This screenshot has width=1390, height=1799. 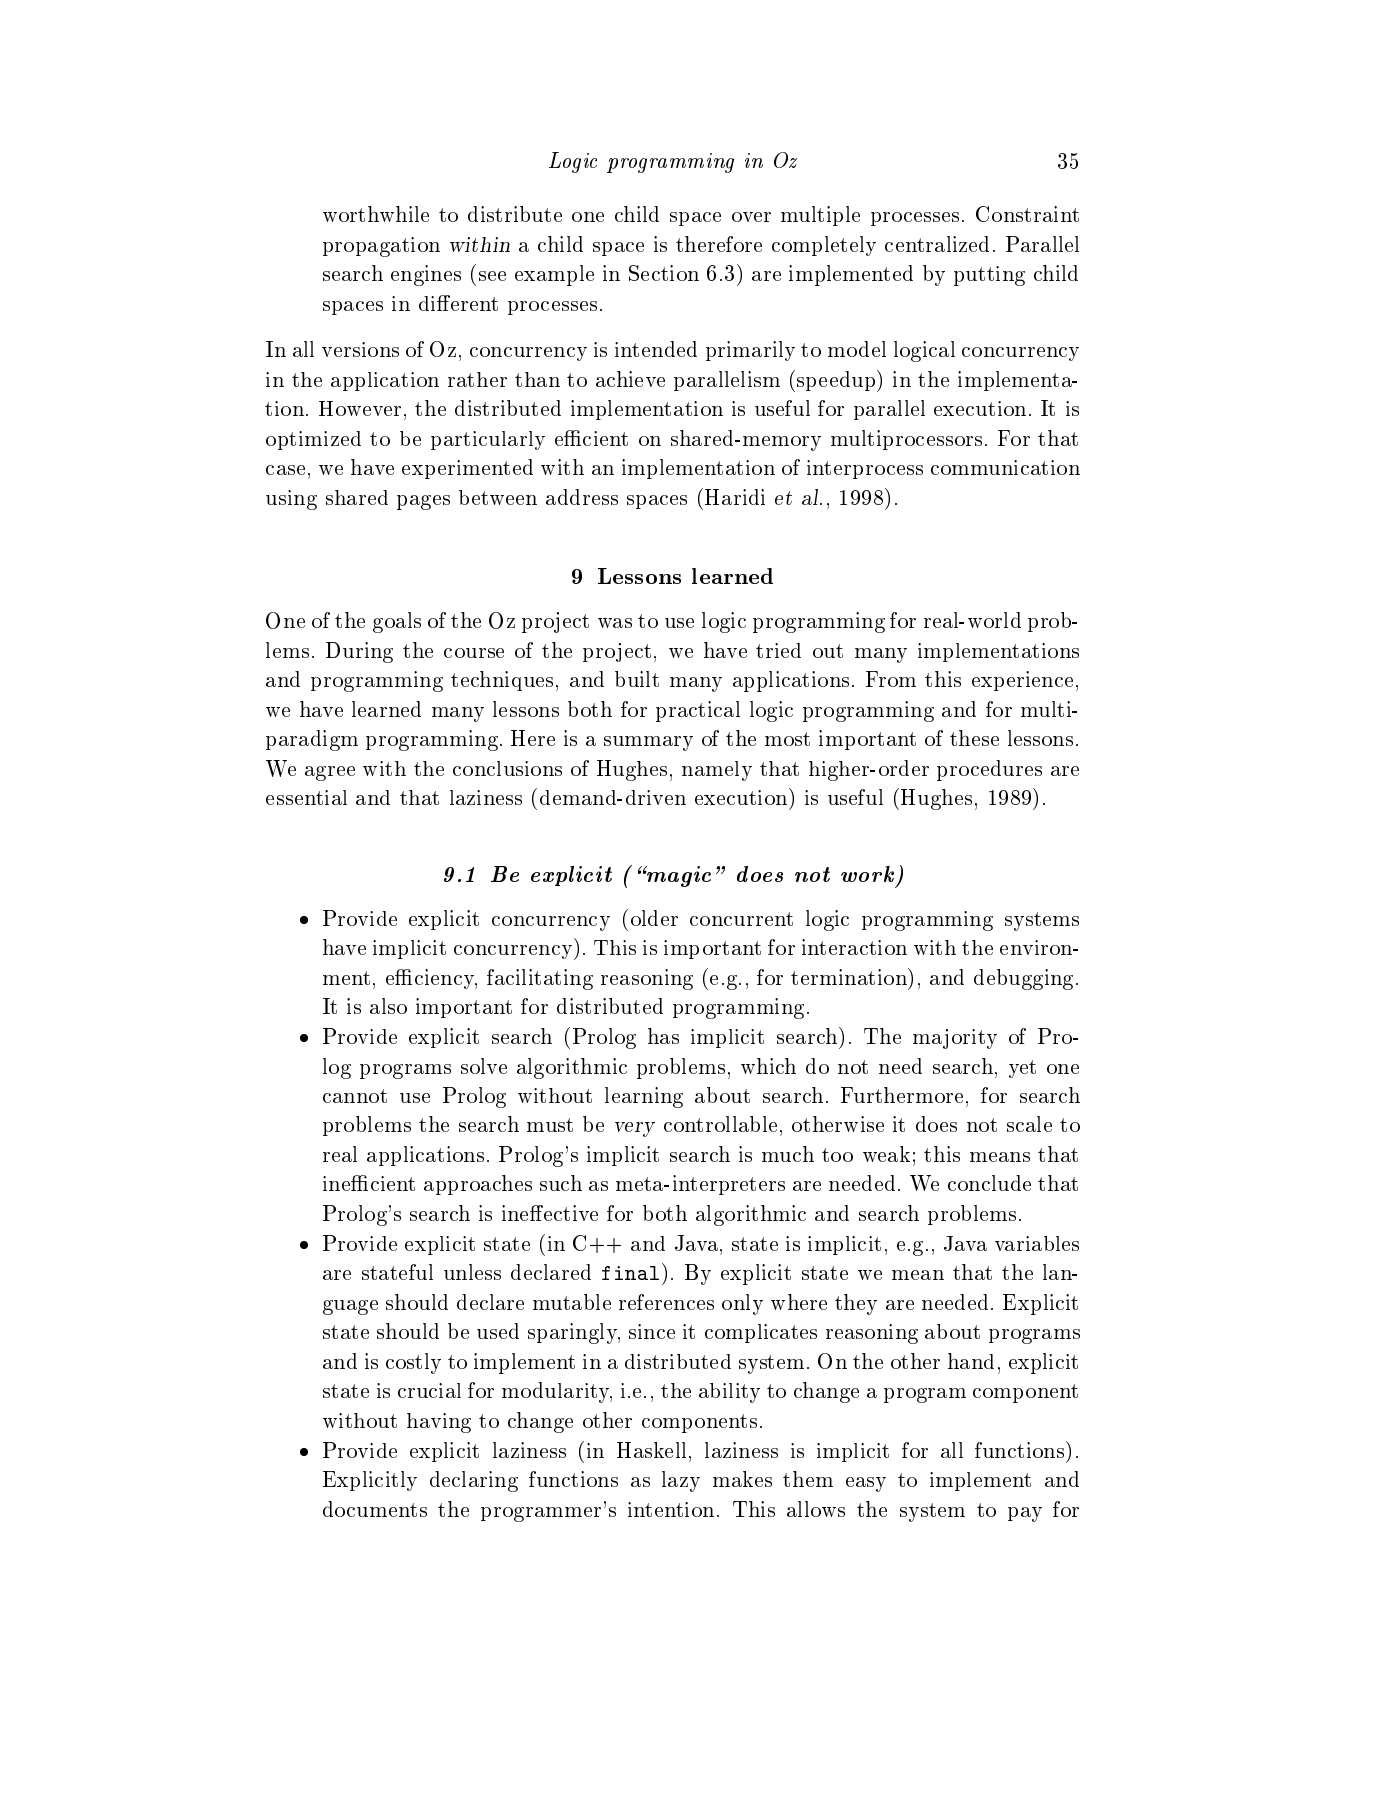 What do you see at coordinates (376, 214) in the screenshot?
I see `worthwhile` at bounding box center [376, 214].
